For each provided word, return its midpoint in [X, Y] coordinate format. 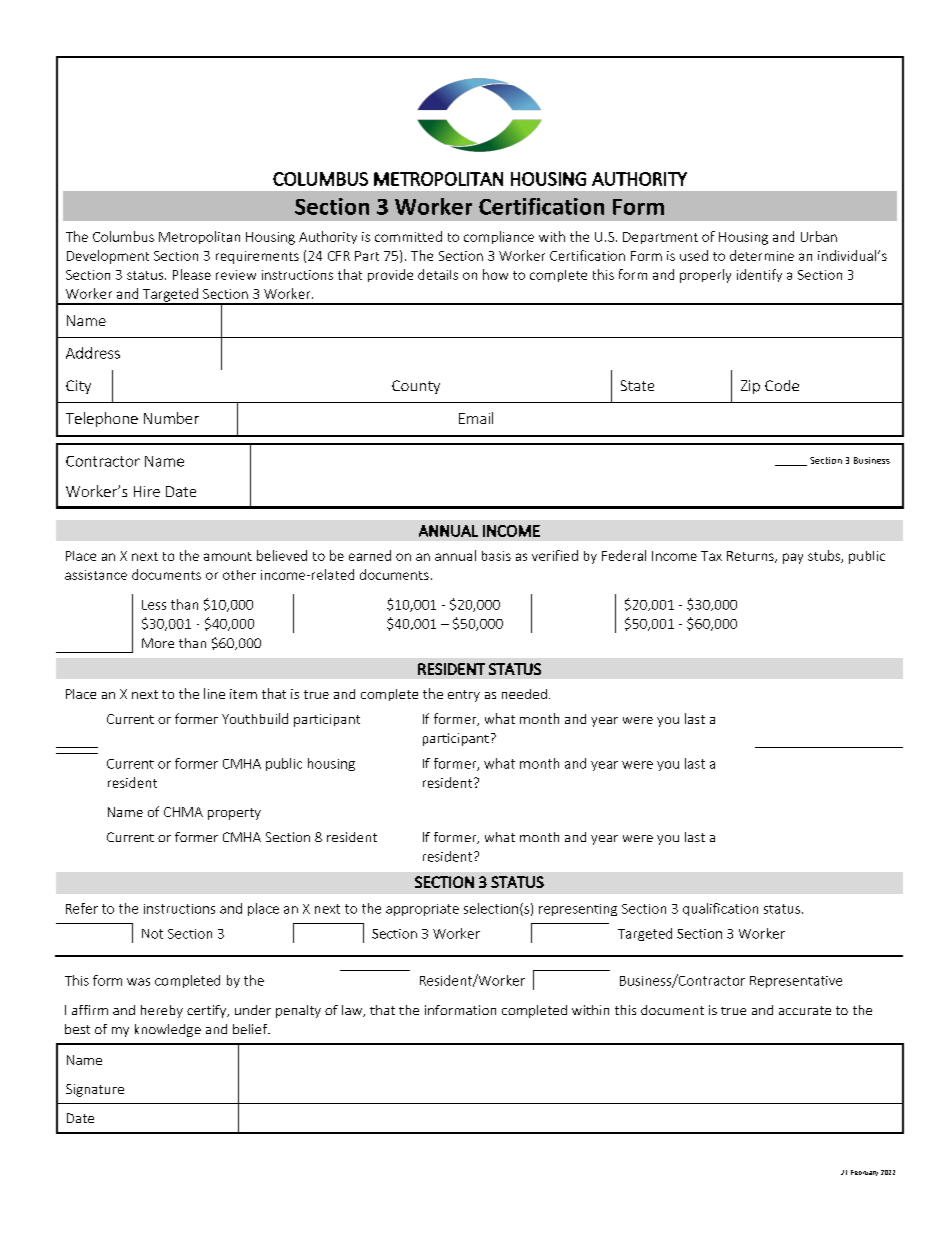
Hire [147, 491]
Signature [95, 1090]
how [495, 274]
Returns [751, 557]
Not [152, 934]
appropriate [422, 910]
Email [476, 418]
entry [464, 696]
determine [762, 255]
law [353, 1011]
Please [192, 274]
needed [524, 694]
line [214, 693]
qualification [720, 909]
